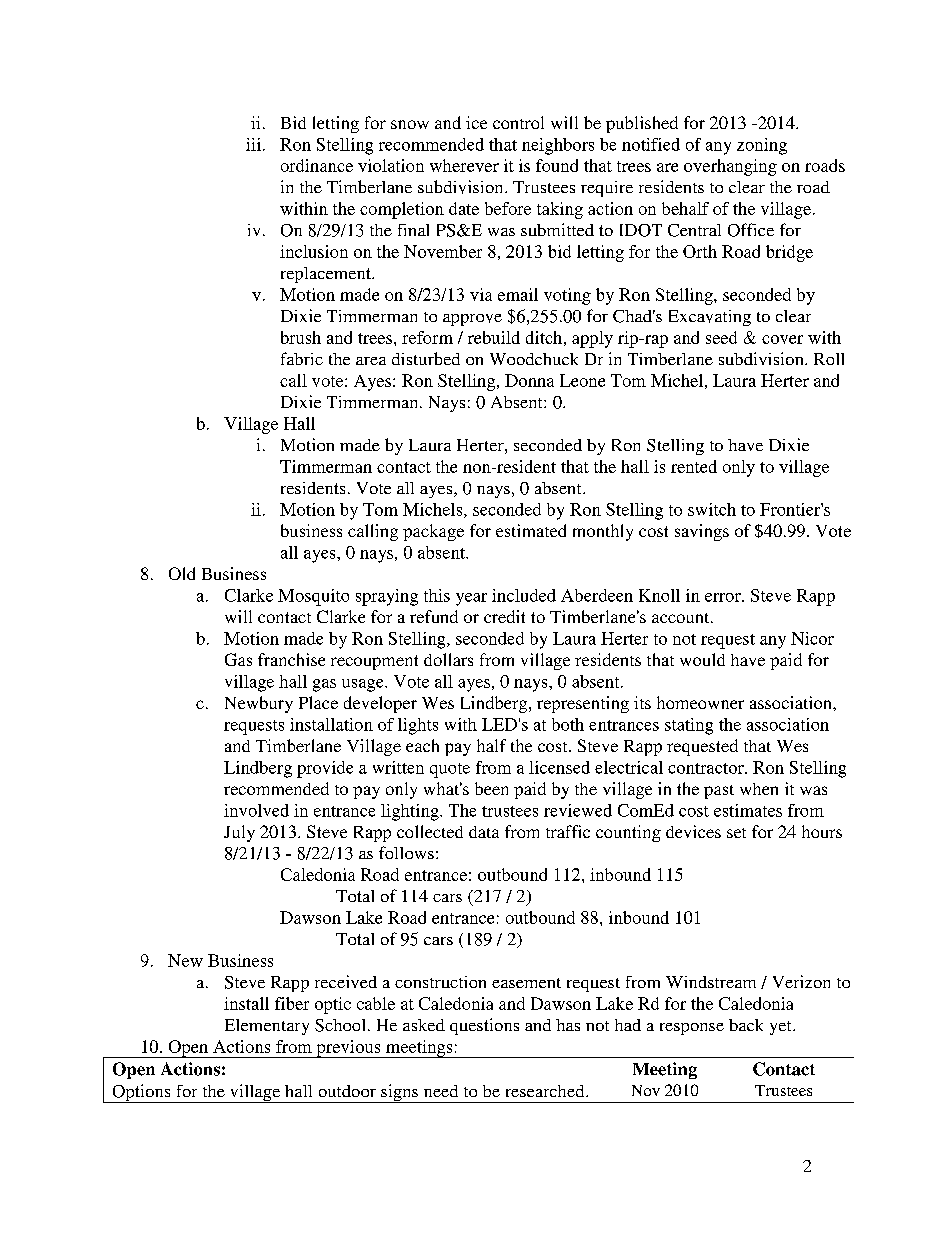  Describe the element at coordinates (724, 597) in the screenshot. I see `error` at that location.
